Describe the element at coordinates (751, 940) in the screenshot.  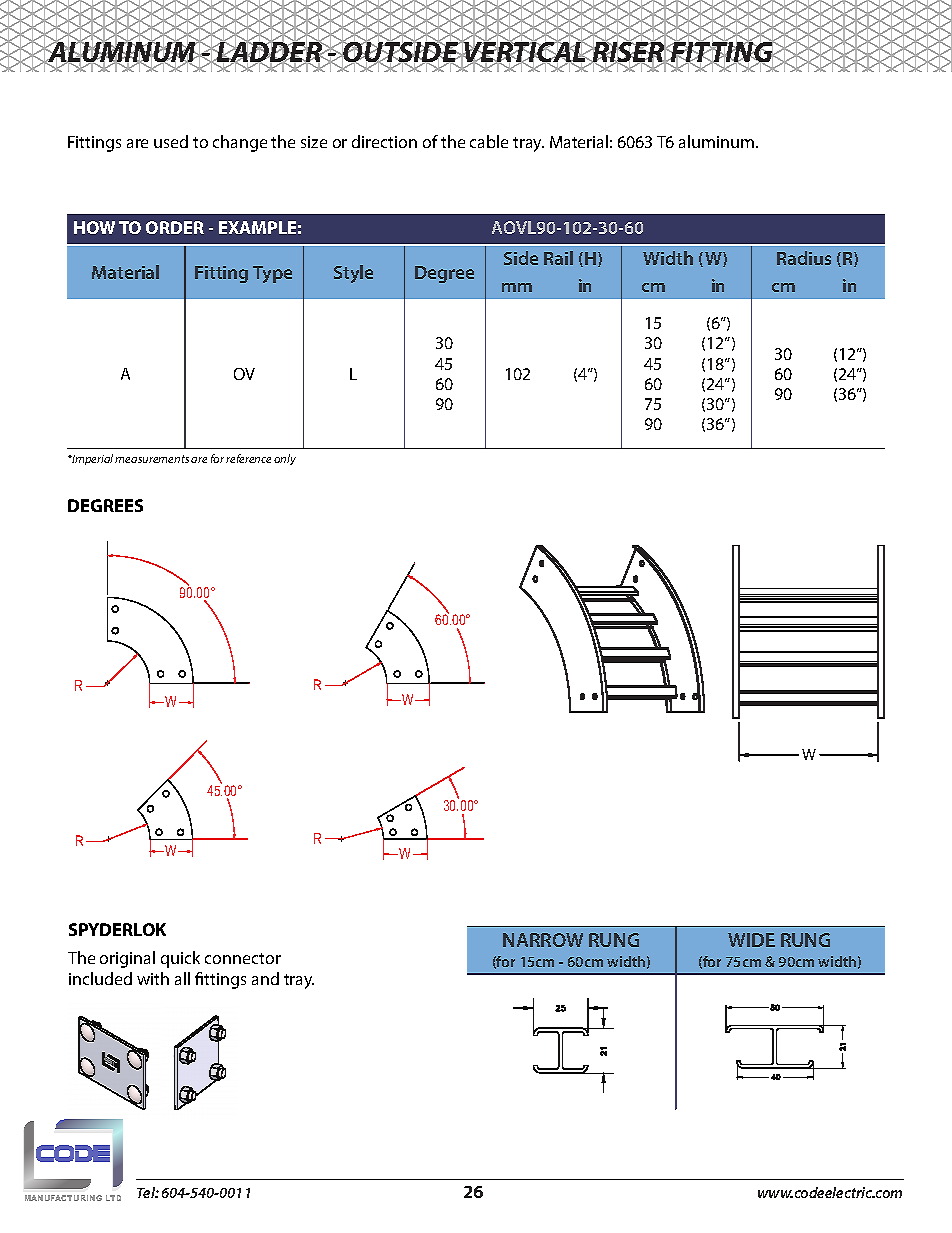
I see `WIDE` at that location.
